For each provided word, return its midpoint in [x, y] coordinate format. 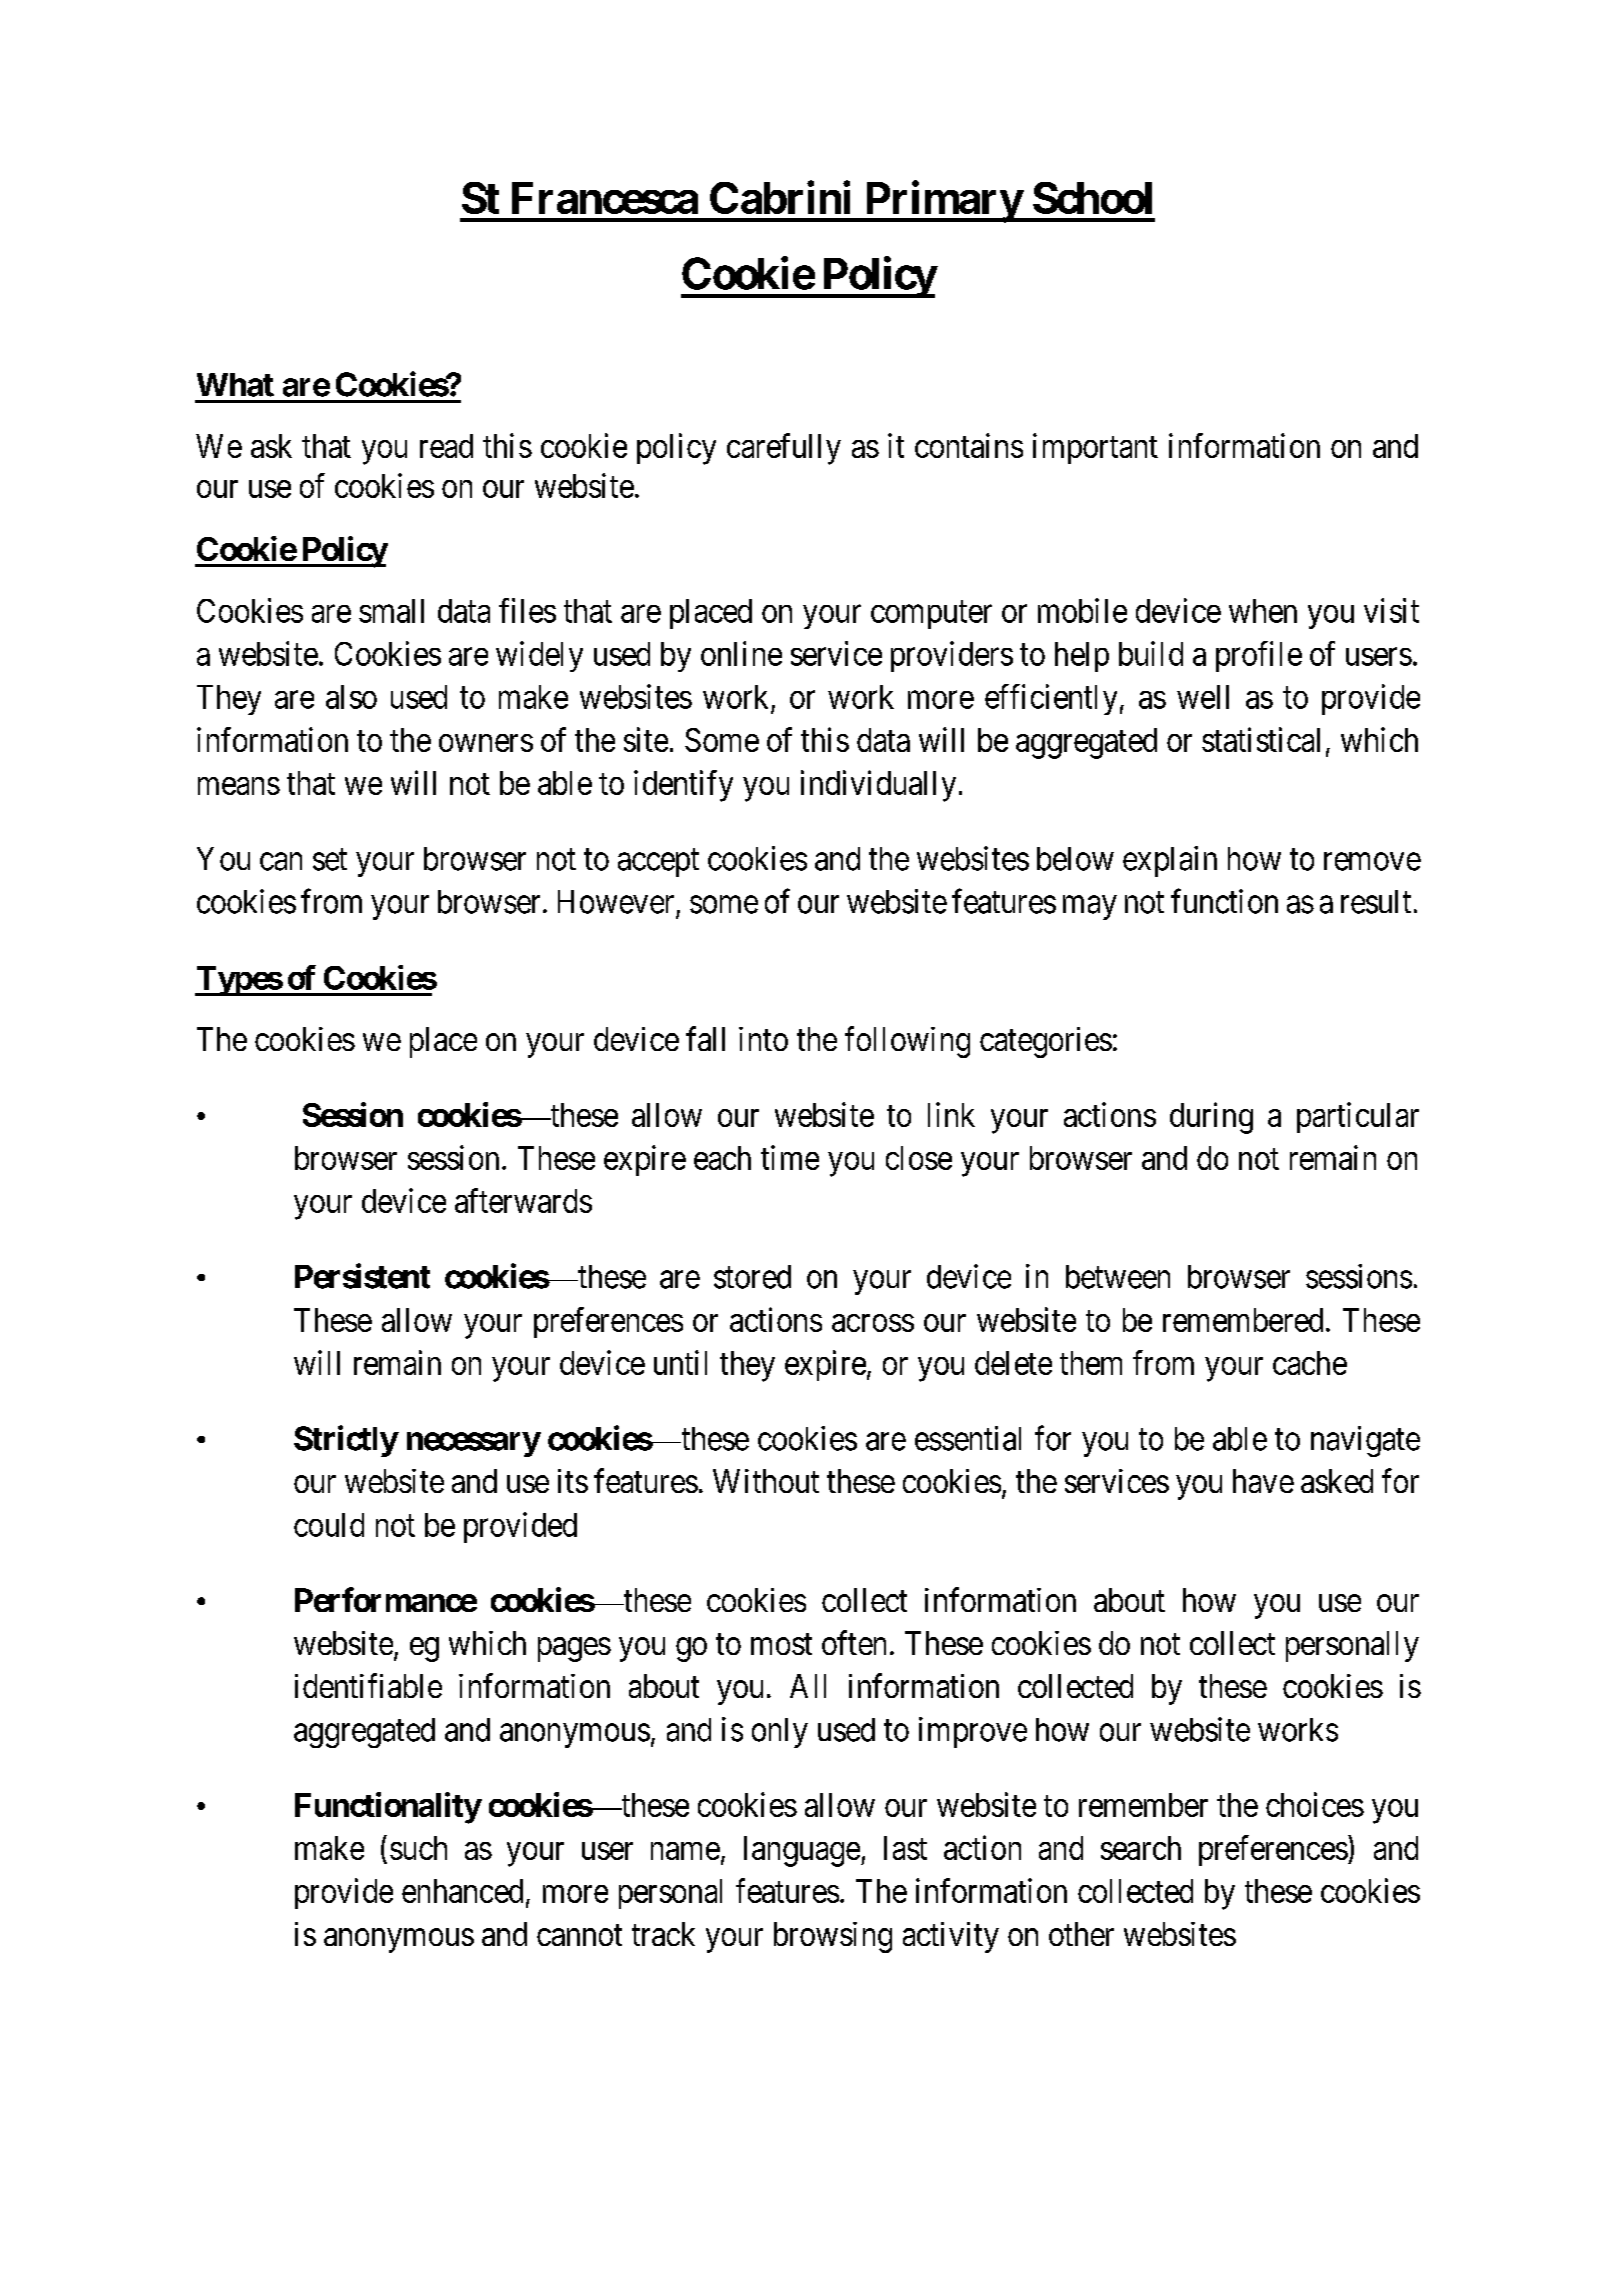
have [1263, 1481]
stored [752, 1277]
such [418, 1848]
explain [1170, 861]
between [1118, 1277]
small [391, 611]
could [329, 1525]
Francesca [605, 198]
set [330, 860]
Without [766, 1481]
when [1263, 611]
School [1092, 198]
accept [658, 863]
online [741, 653]
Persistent [362, 1276]
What [235, 385]
